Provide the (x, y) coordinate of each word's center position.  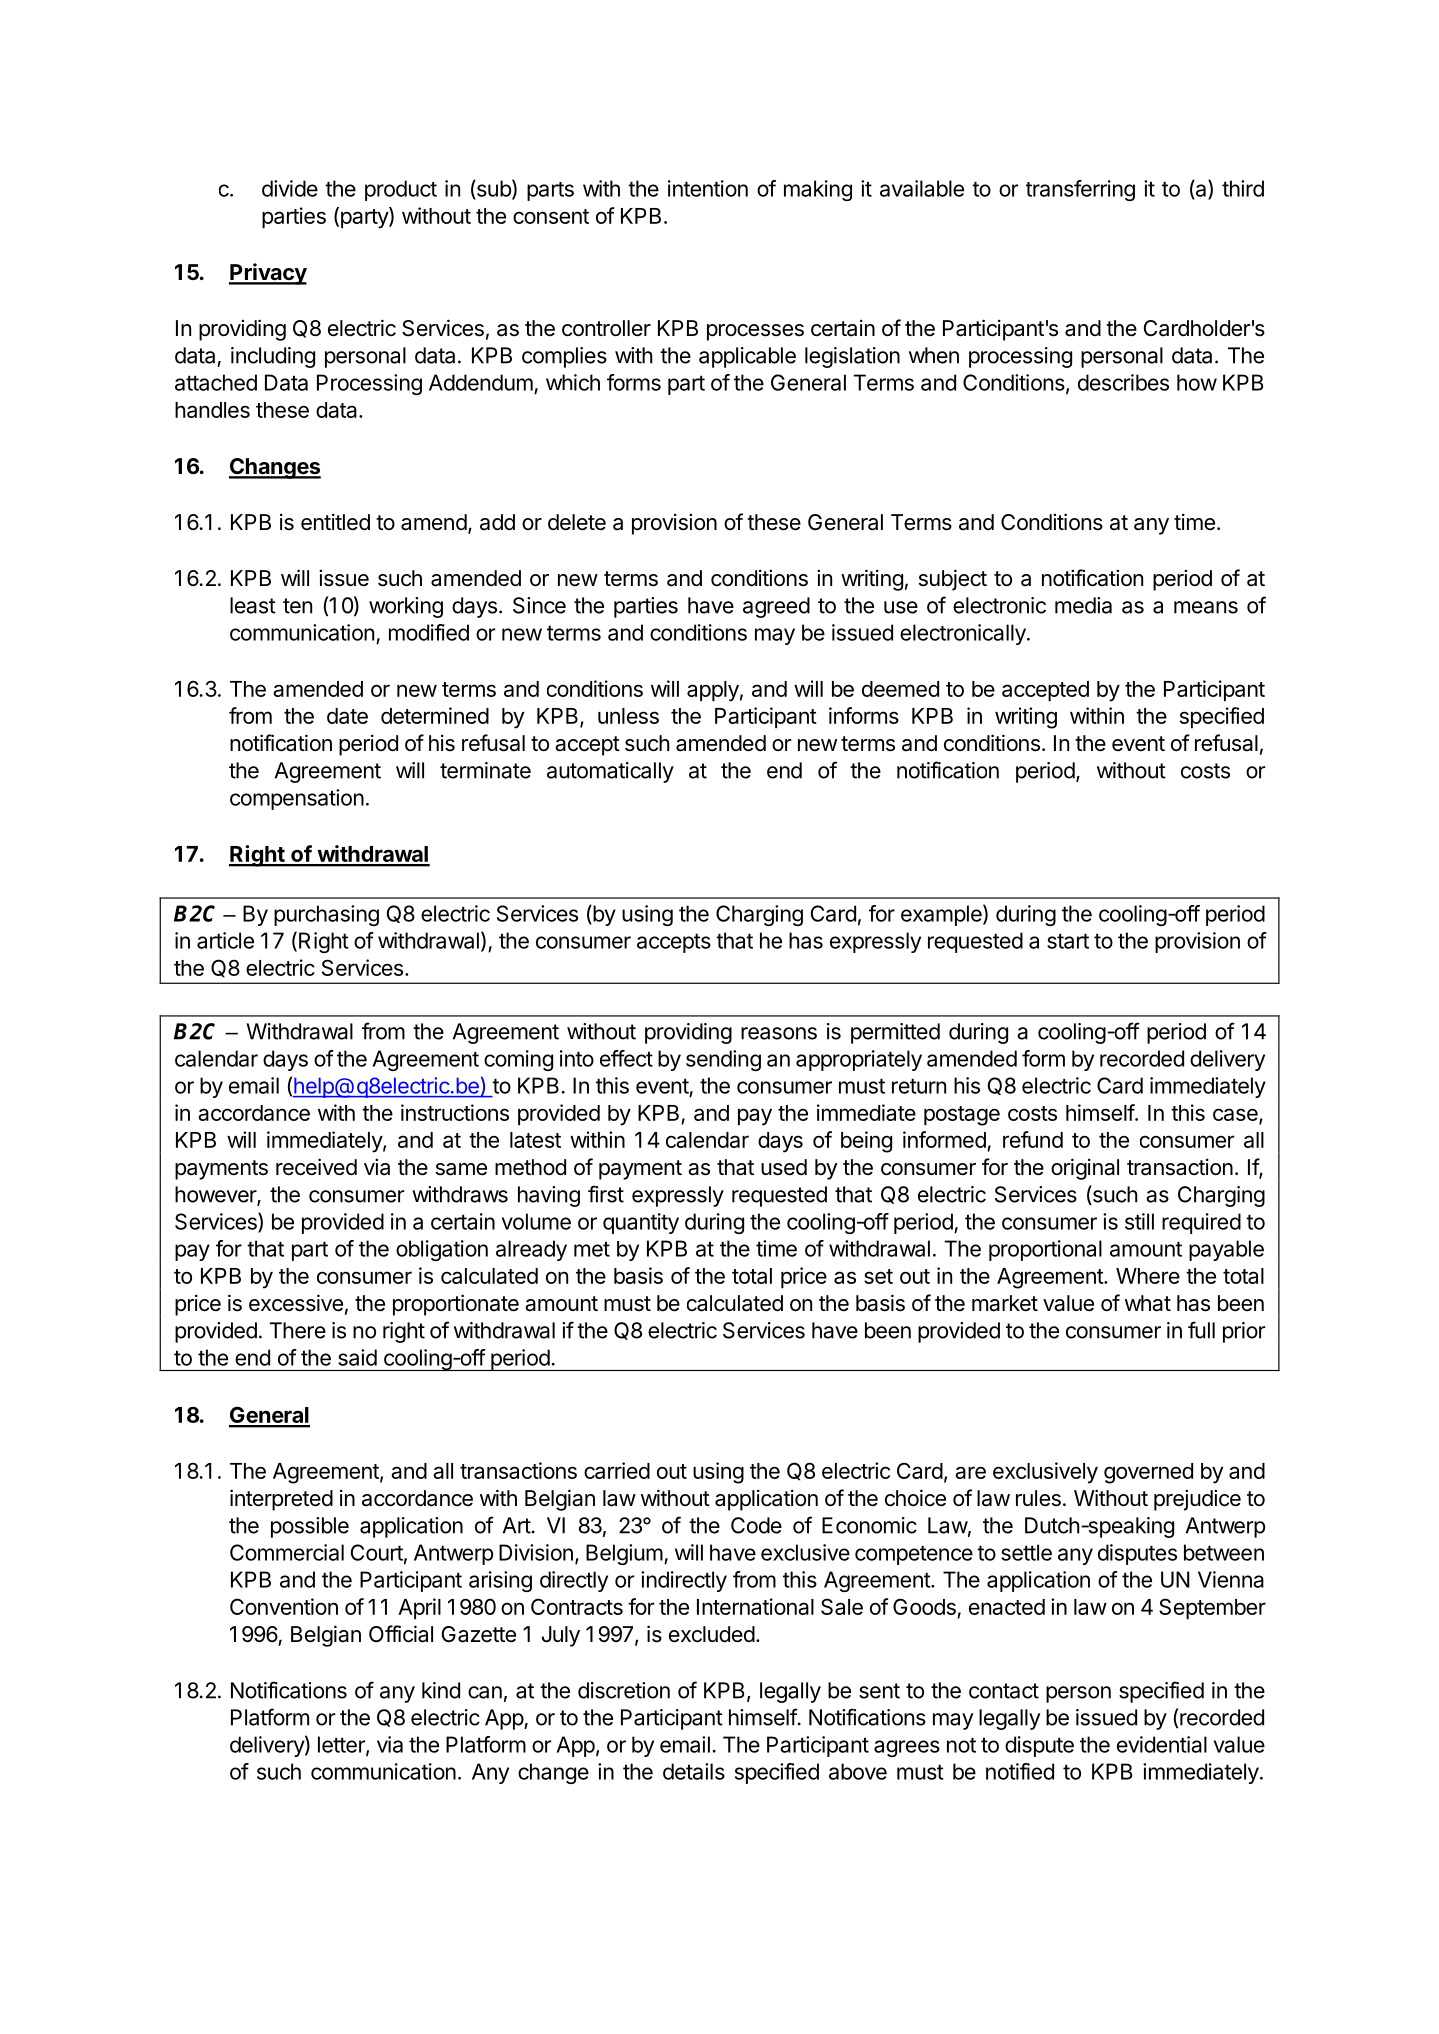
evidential (1162, 1744)
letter (342, 1745)
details (694, 1771)
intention (708, 188)
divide (290, 188)
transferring (1080, 190)
